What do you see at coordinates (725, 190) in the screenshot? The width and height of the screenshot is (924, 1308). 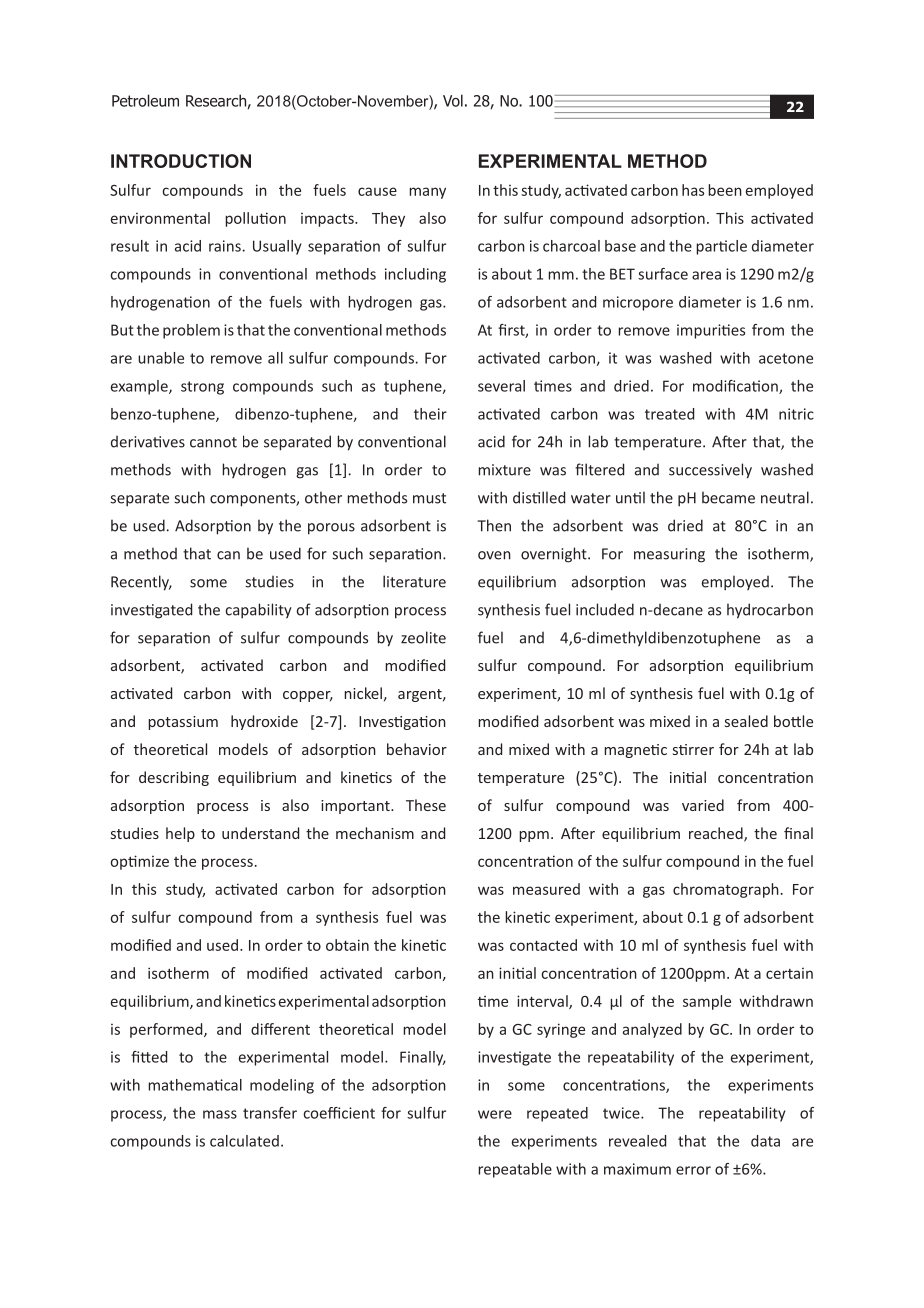 I see `been` at bounding box center [725, 190].
